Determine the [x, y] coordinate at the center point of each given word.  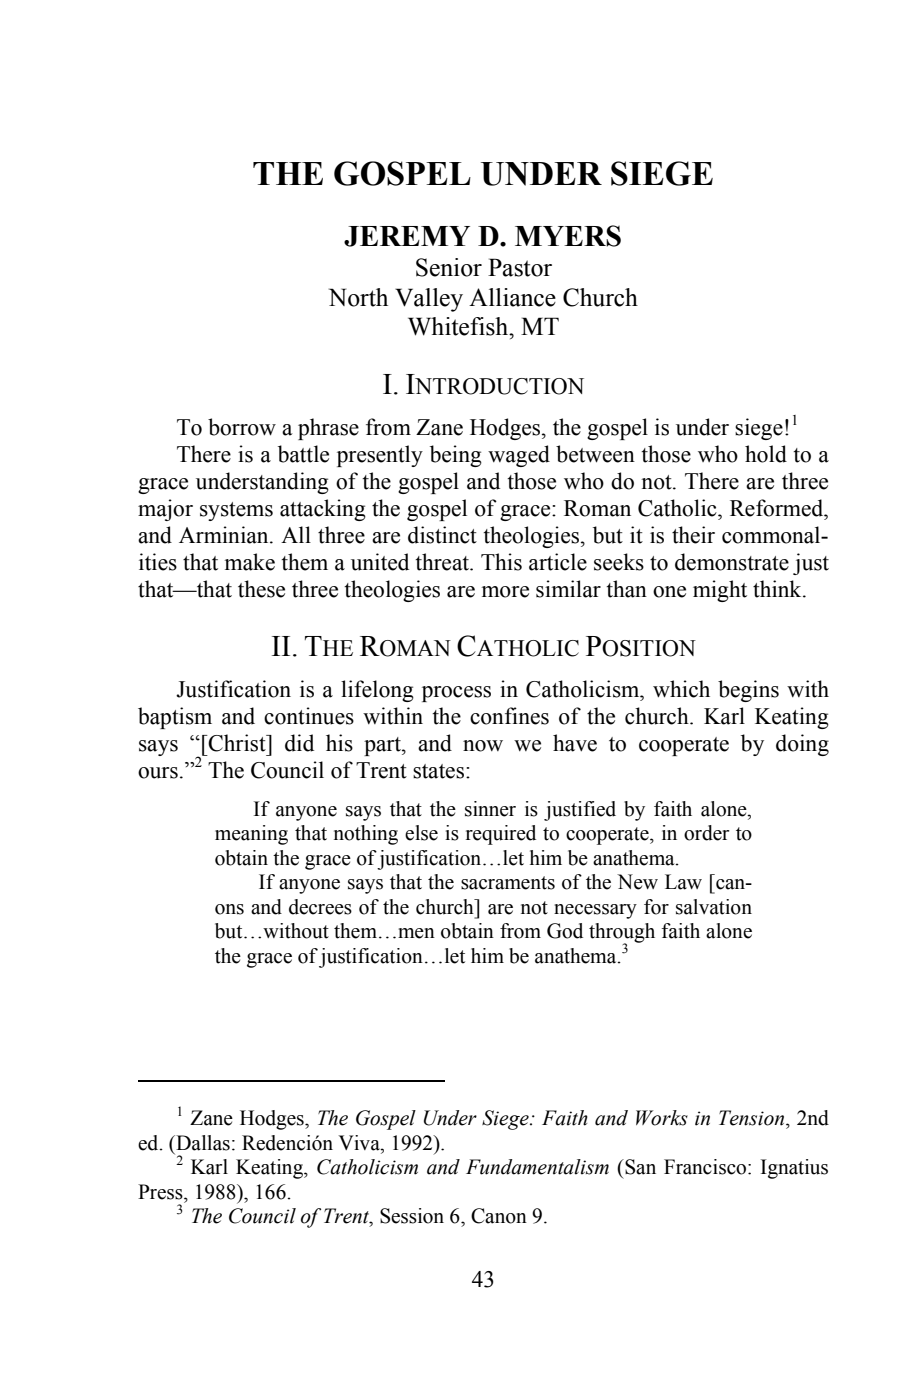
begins [748, 691]
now [483, 746]
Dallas [202, 1143]
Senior [449, 267]
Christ [237, 743]
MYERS [568, 236]
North [358, 297]
